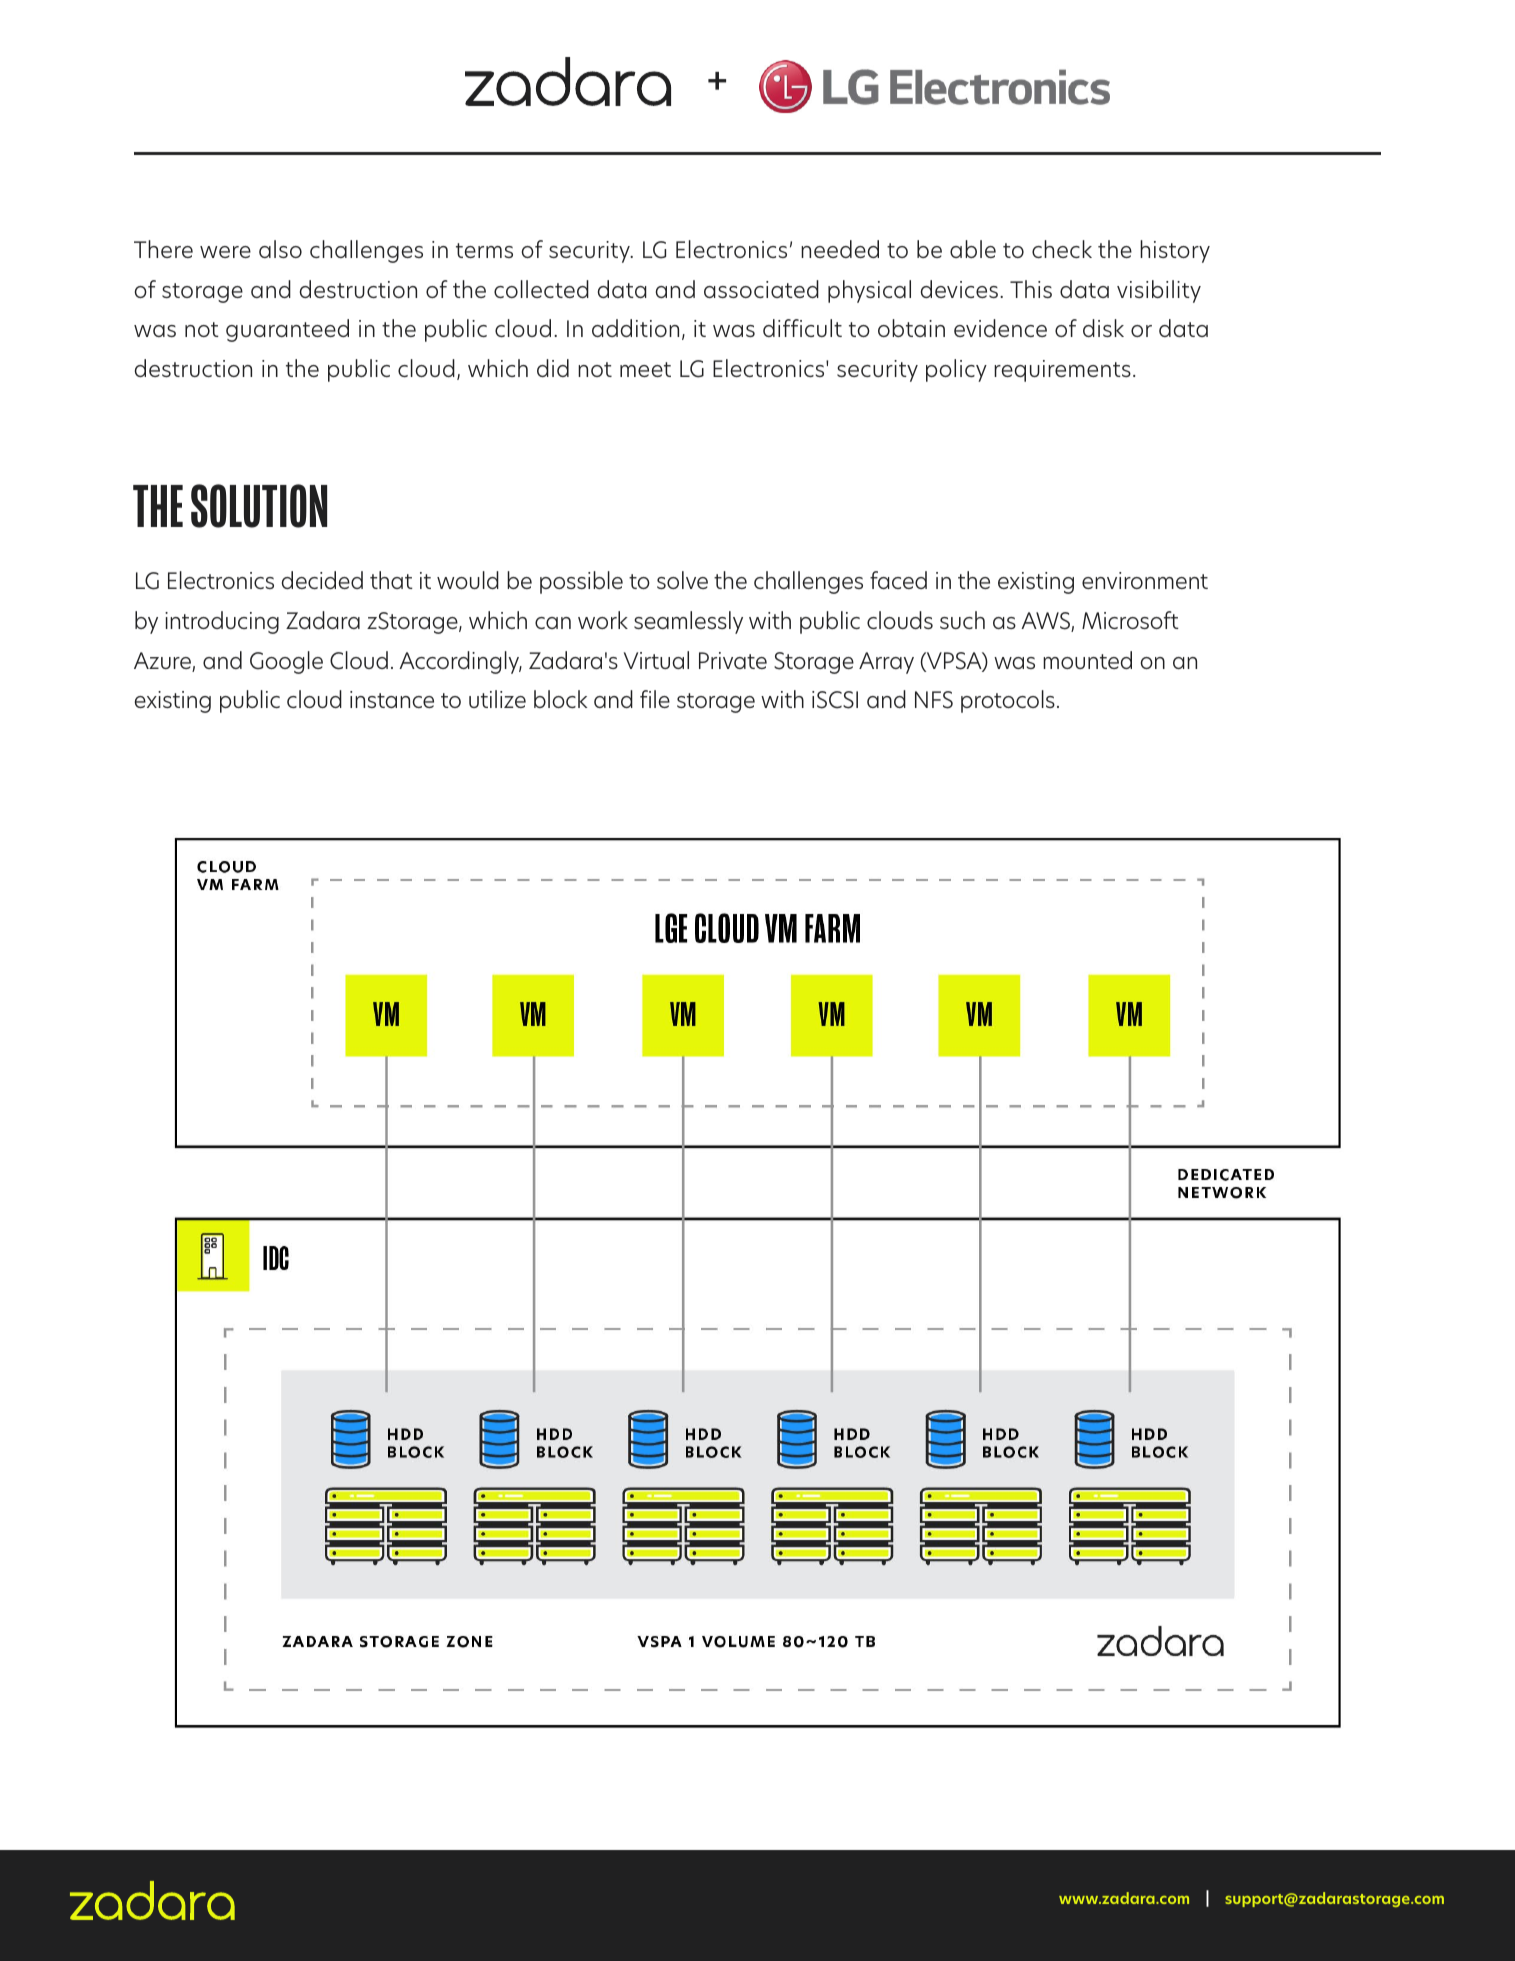 The image size is (1515, 1961). What do you see at coordinates (1062, 249) in the screenshot?
I see `check` at bounding box center [1062, 249].
